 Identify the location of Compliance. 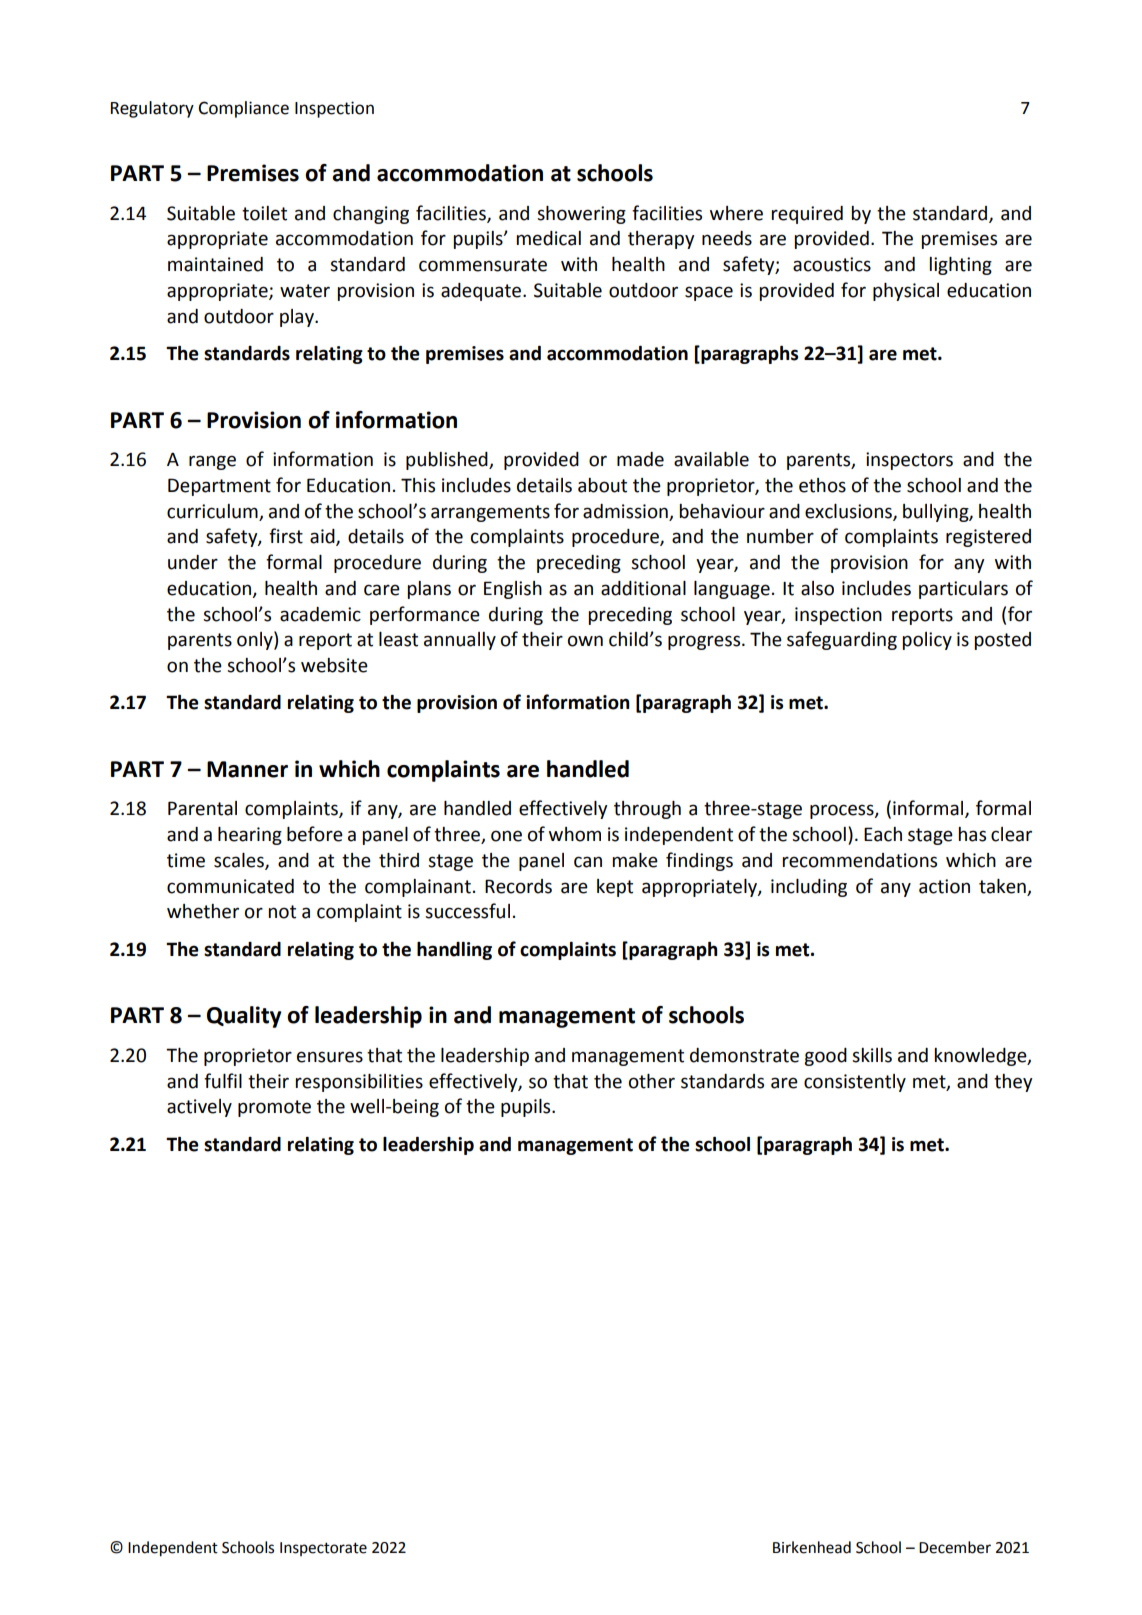
(243, 109).
